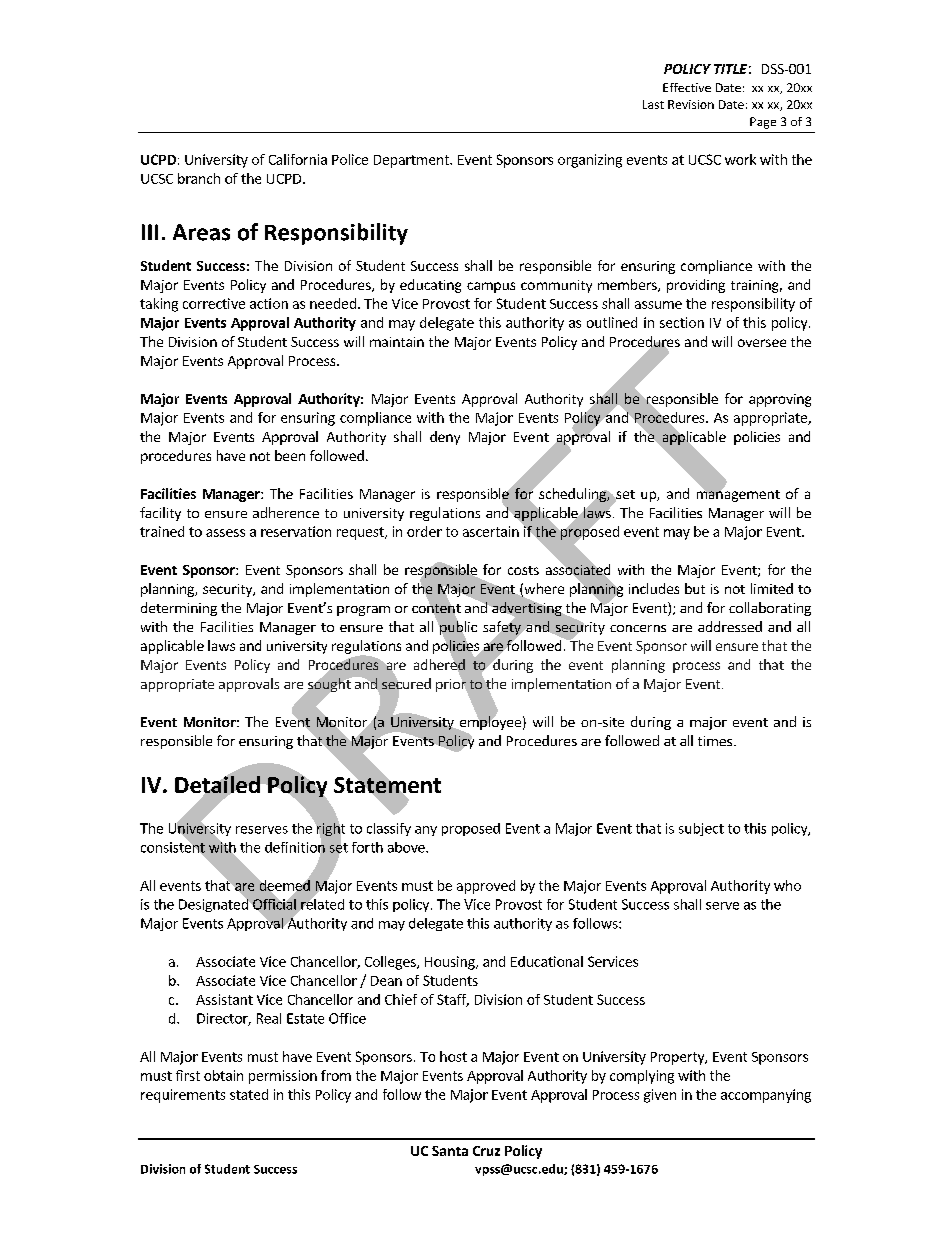 The image size is (952, 1233). Describe the element at coordinates (199, 178) in the image. I see `branch` at that location.
